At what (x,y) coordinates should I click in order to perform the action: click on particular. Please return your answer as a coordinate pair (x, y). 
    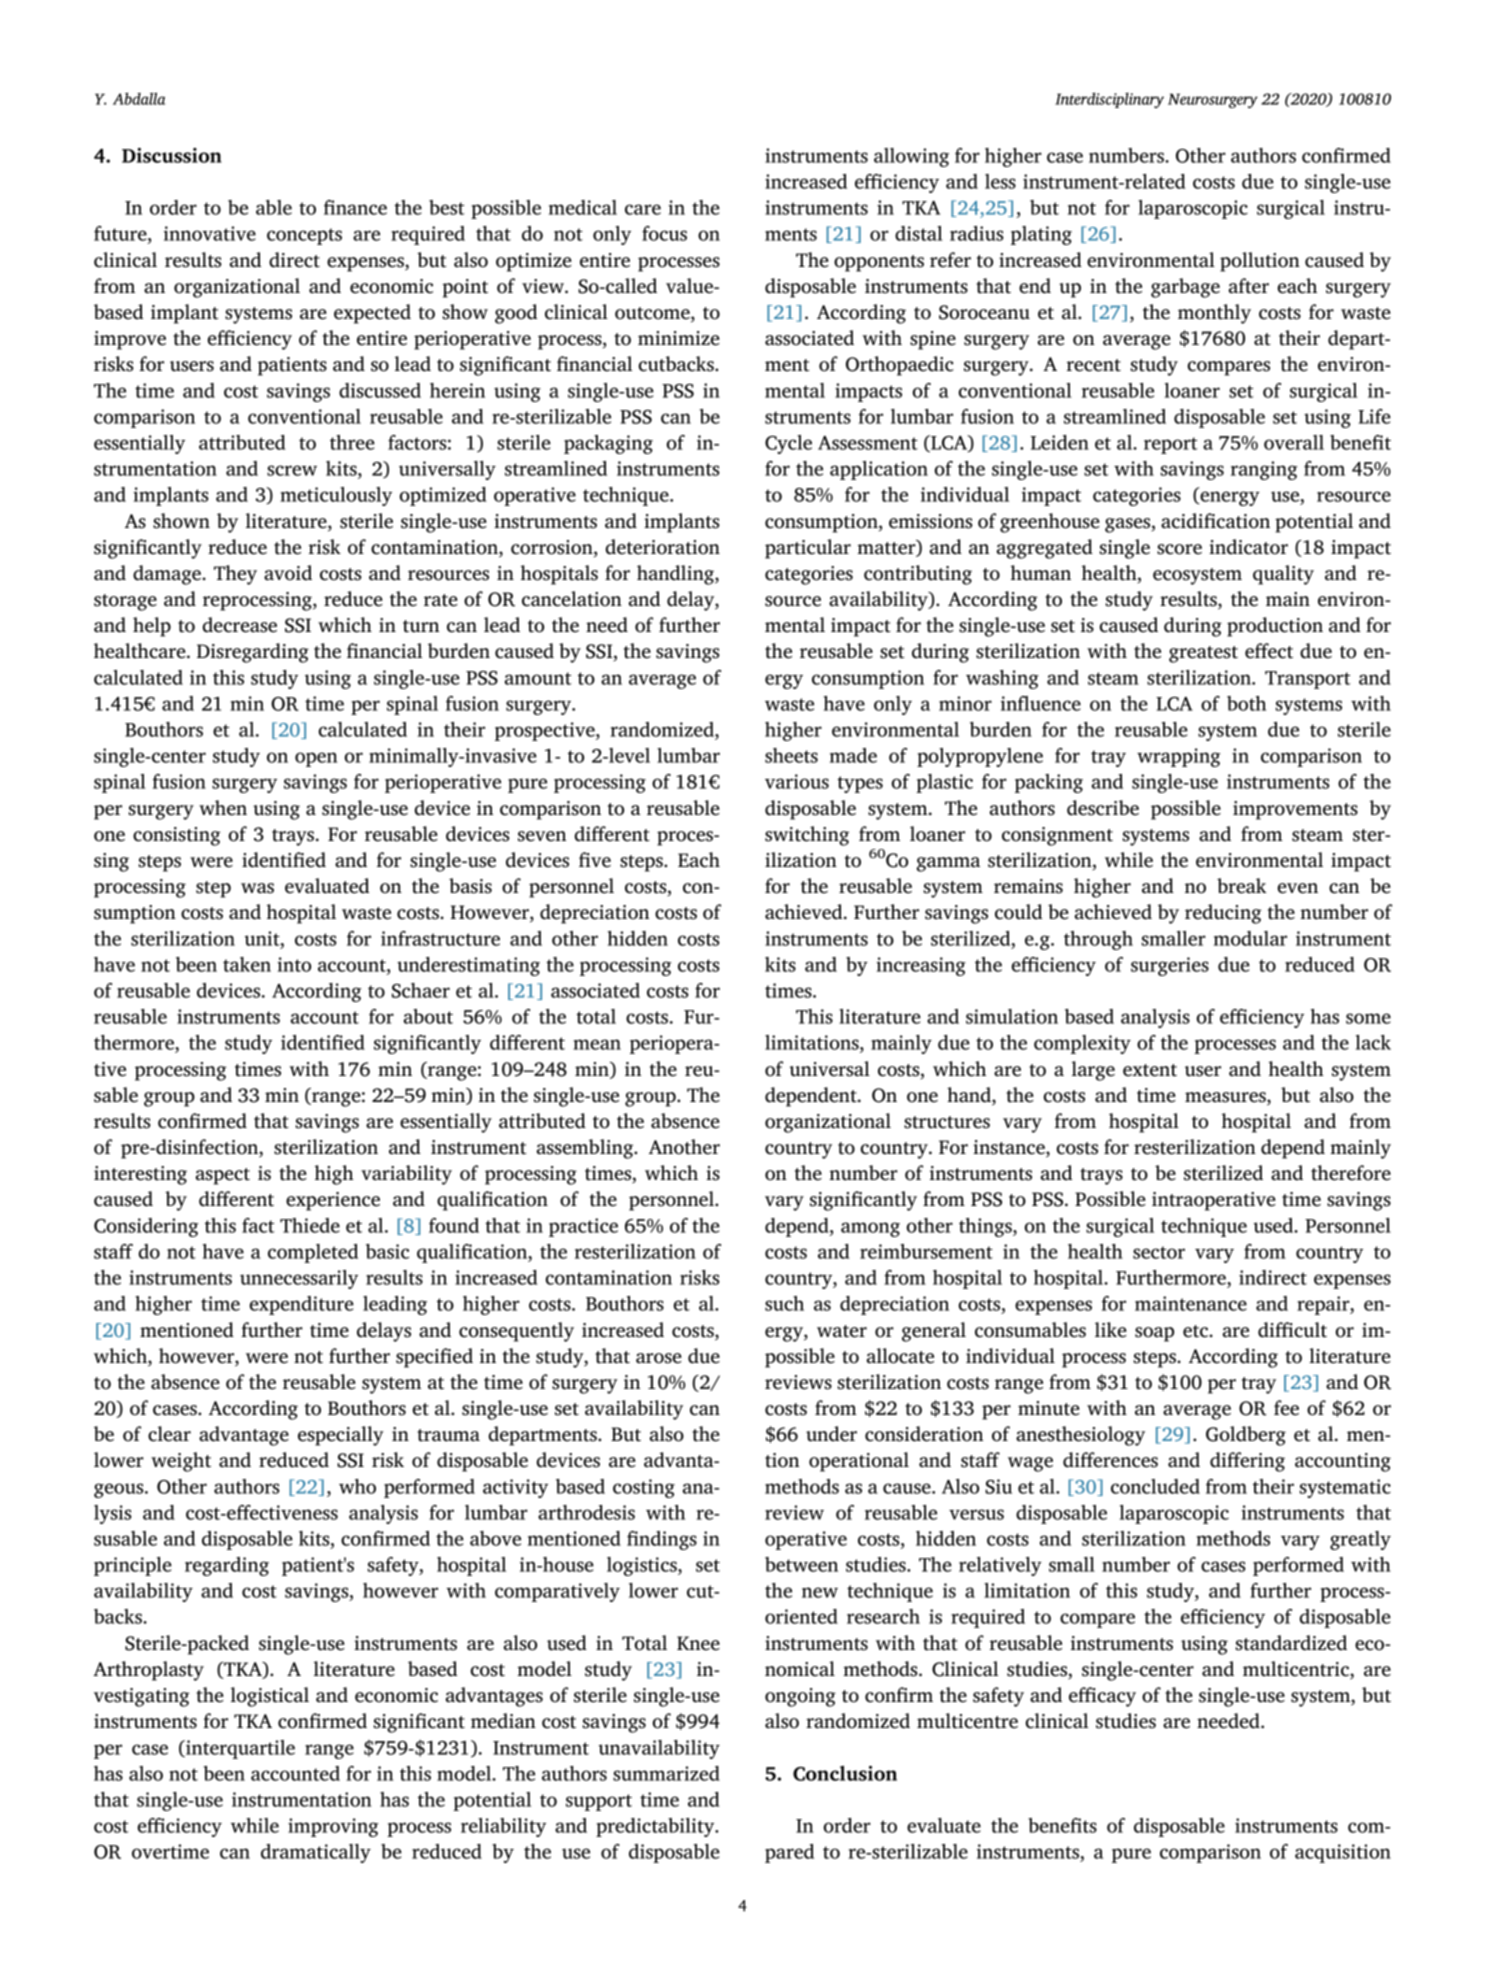
    Looking at the image, I should click on (808, 549).
